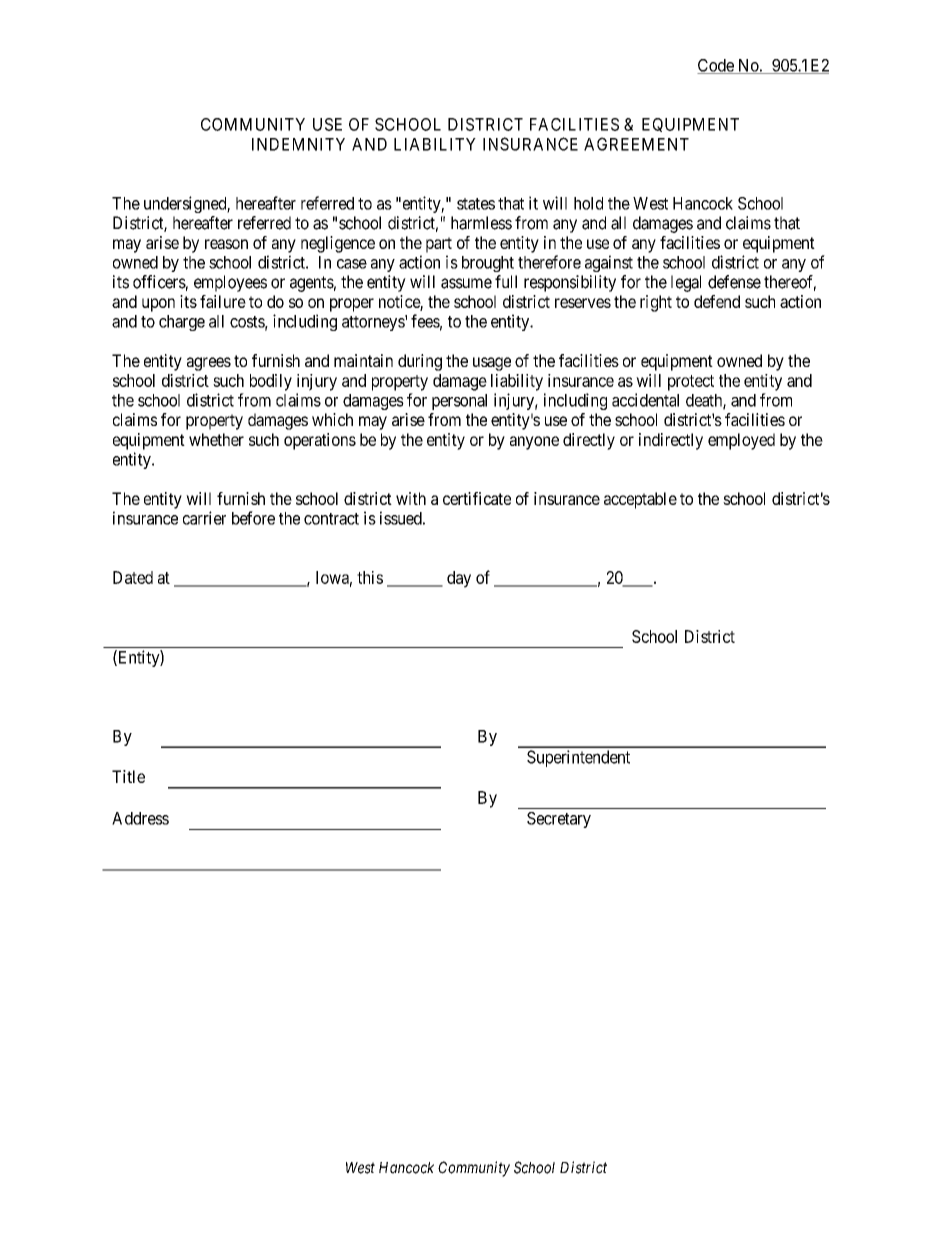 This page has width=952, height=1233. I want to click on Secretary, so click(559, 820).
